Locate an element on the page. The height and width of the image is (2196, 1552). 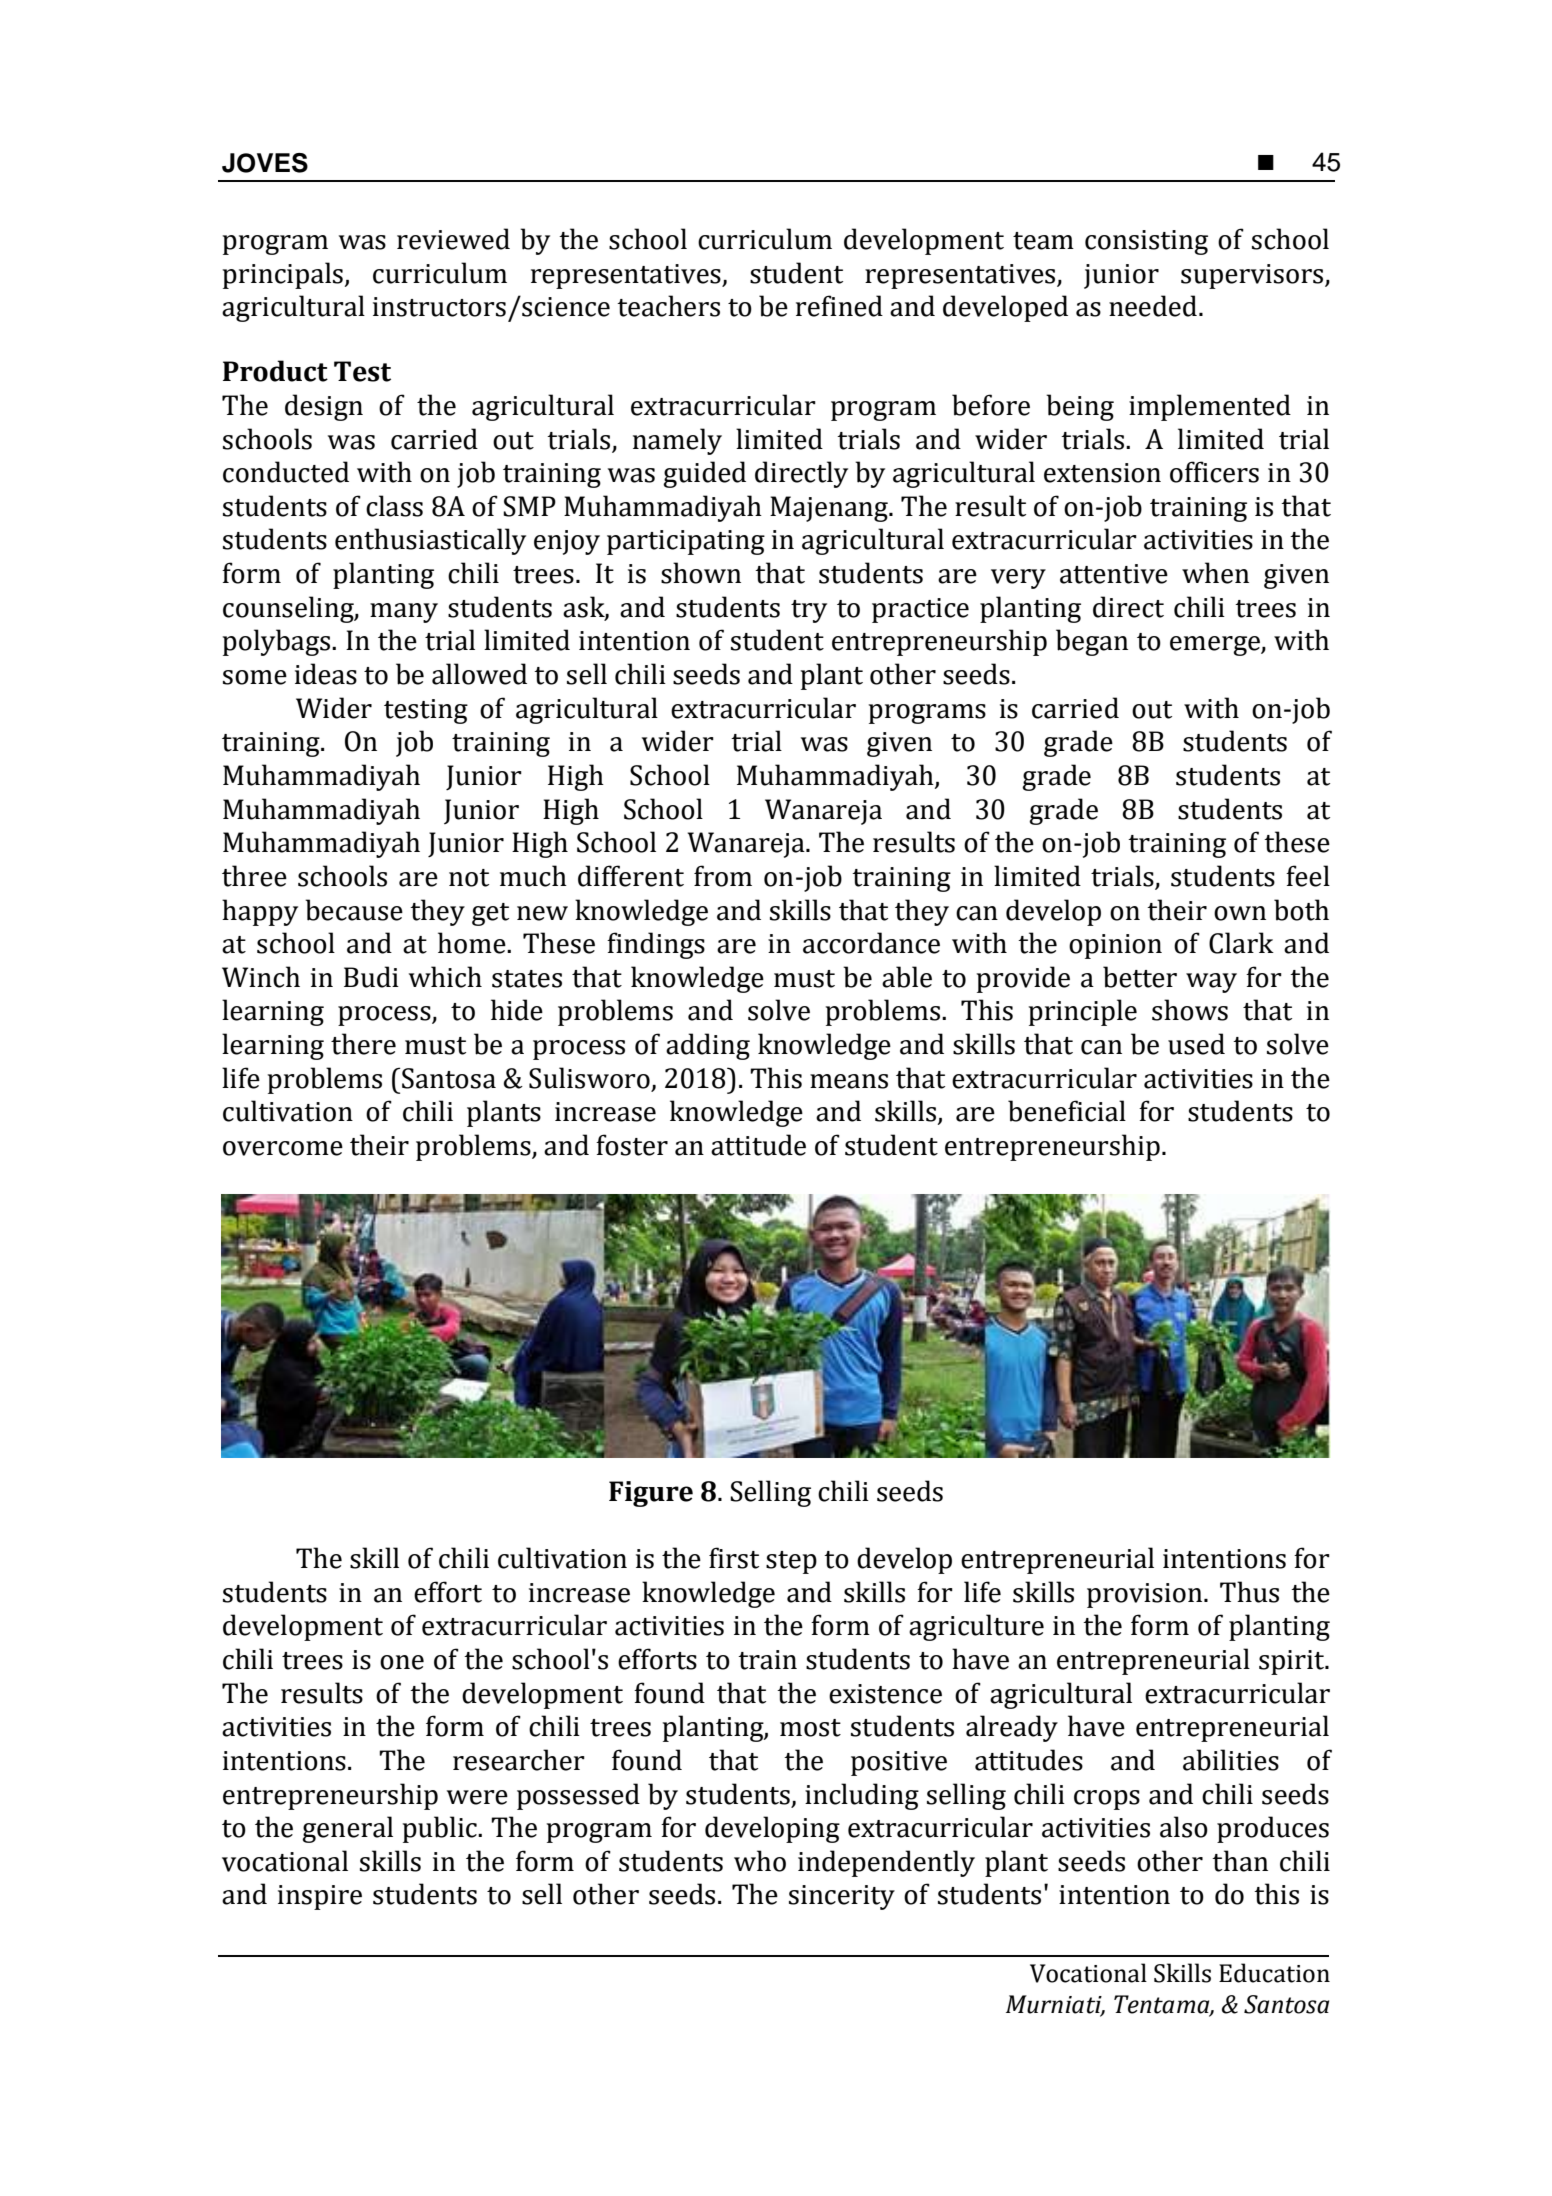
reviewed is located at coordinates (453, 239).
